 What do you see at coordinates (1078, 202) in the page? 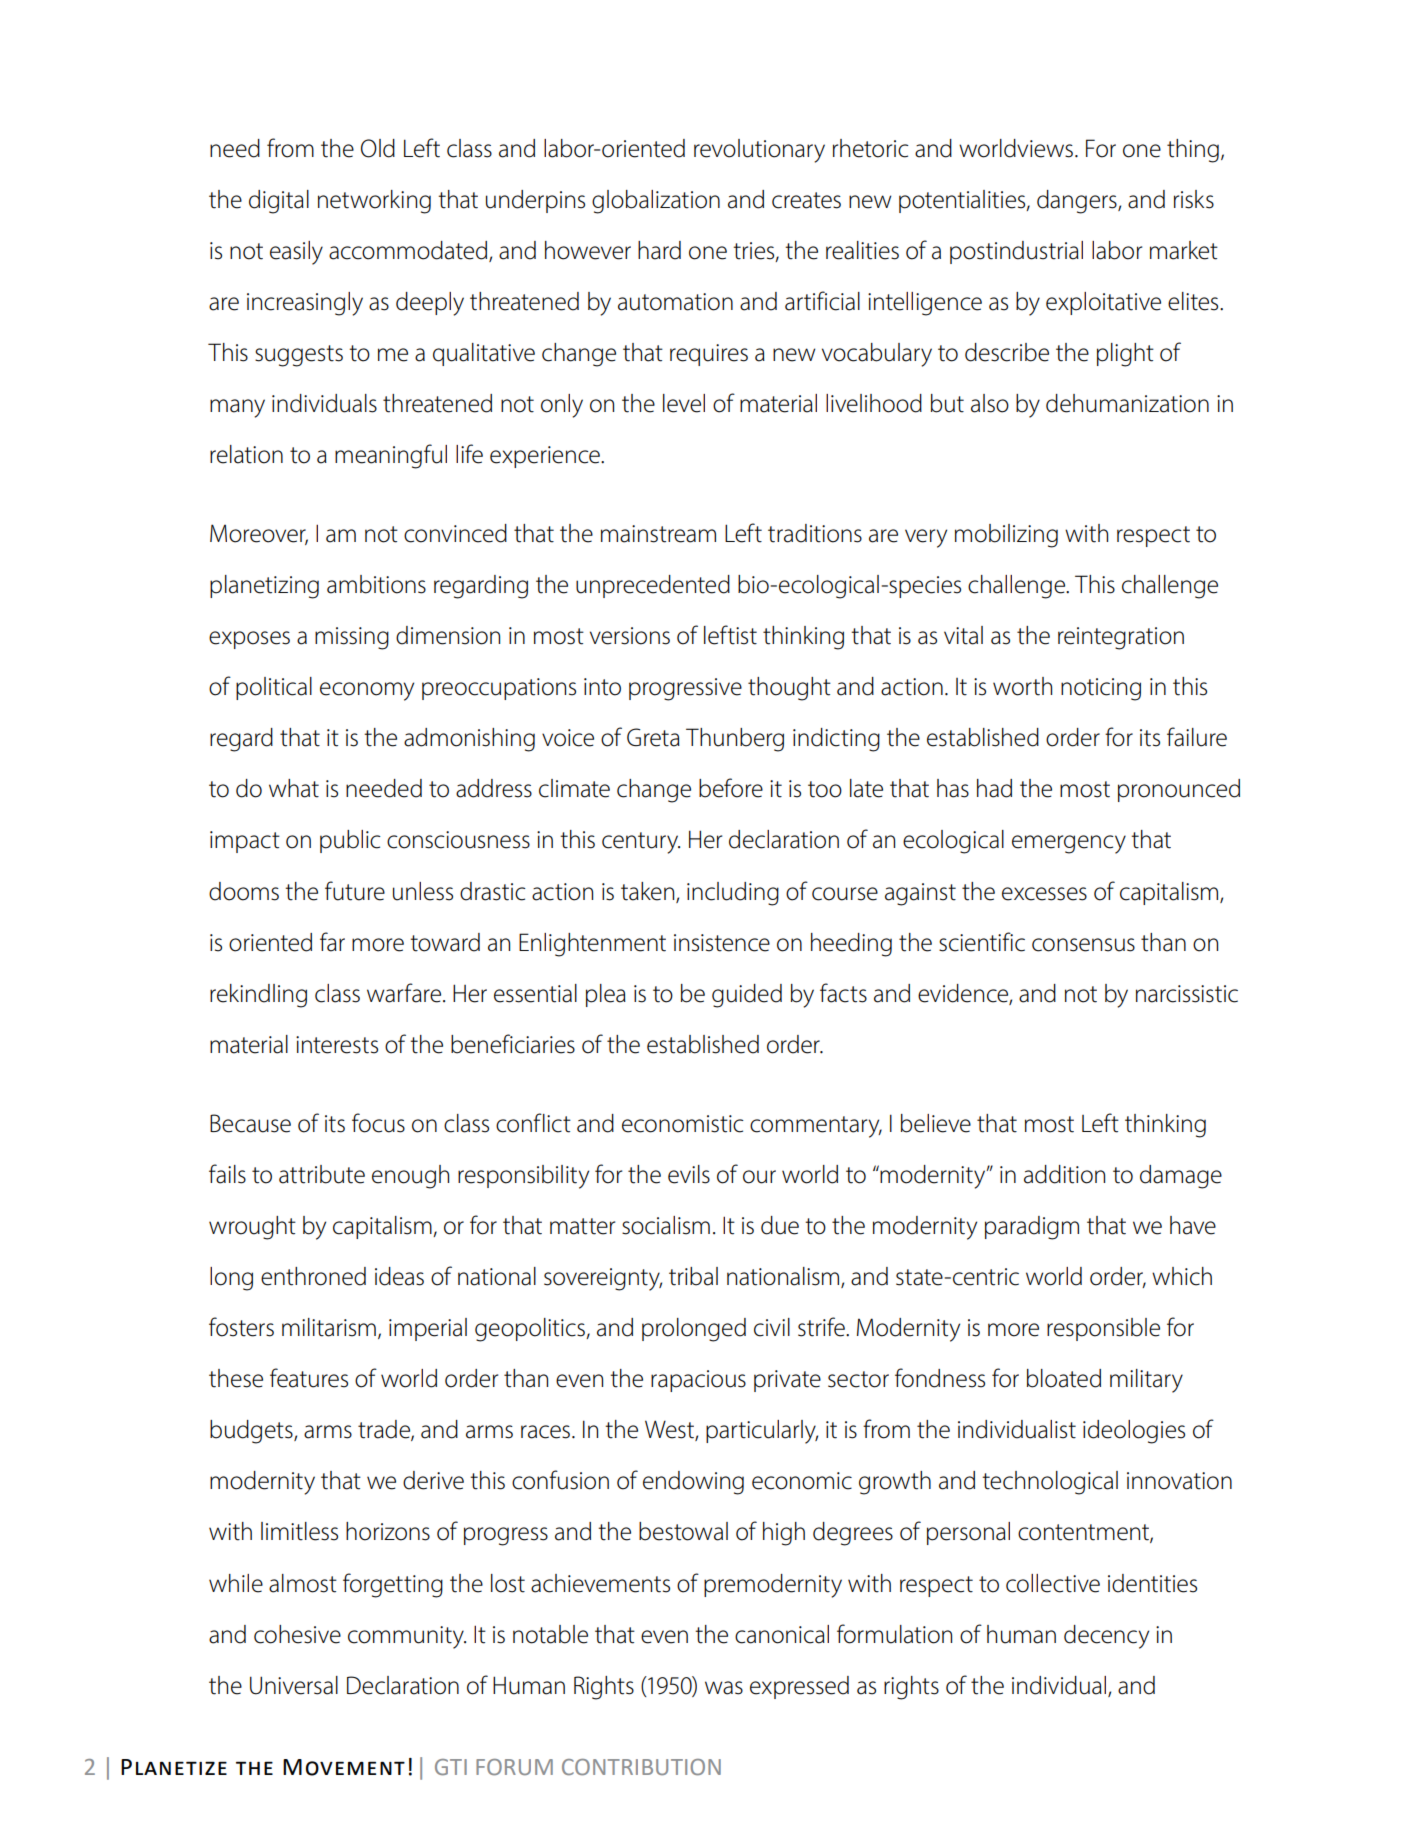
I see `dangers` at bounding box center [1078, 202].
